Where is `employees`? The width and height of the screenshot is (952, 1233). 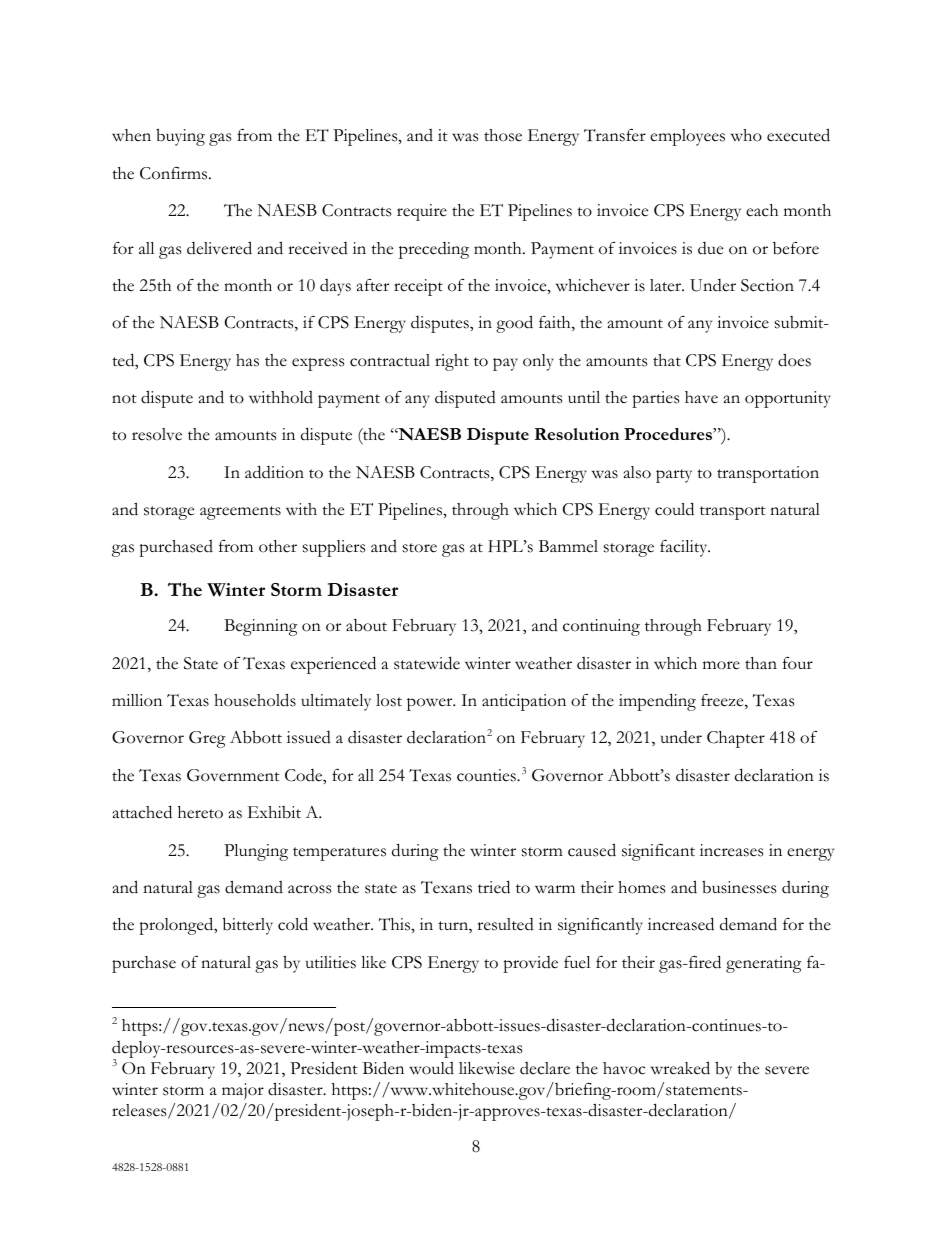
employees is located at coordinates (687, 137).
